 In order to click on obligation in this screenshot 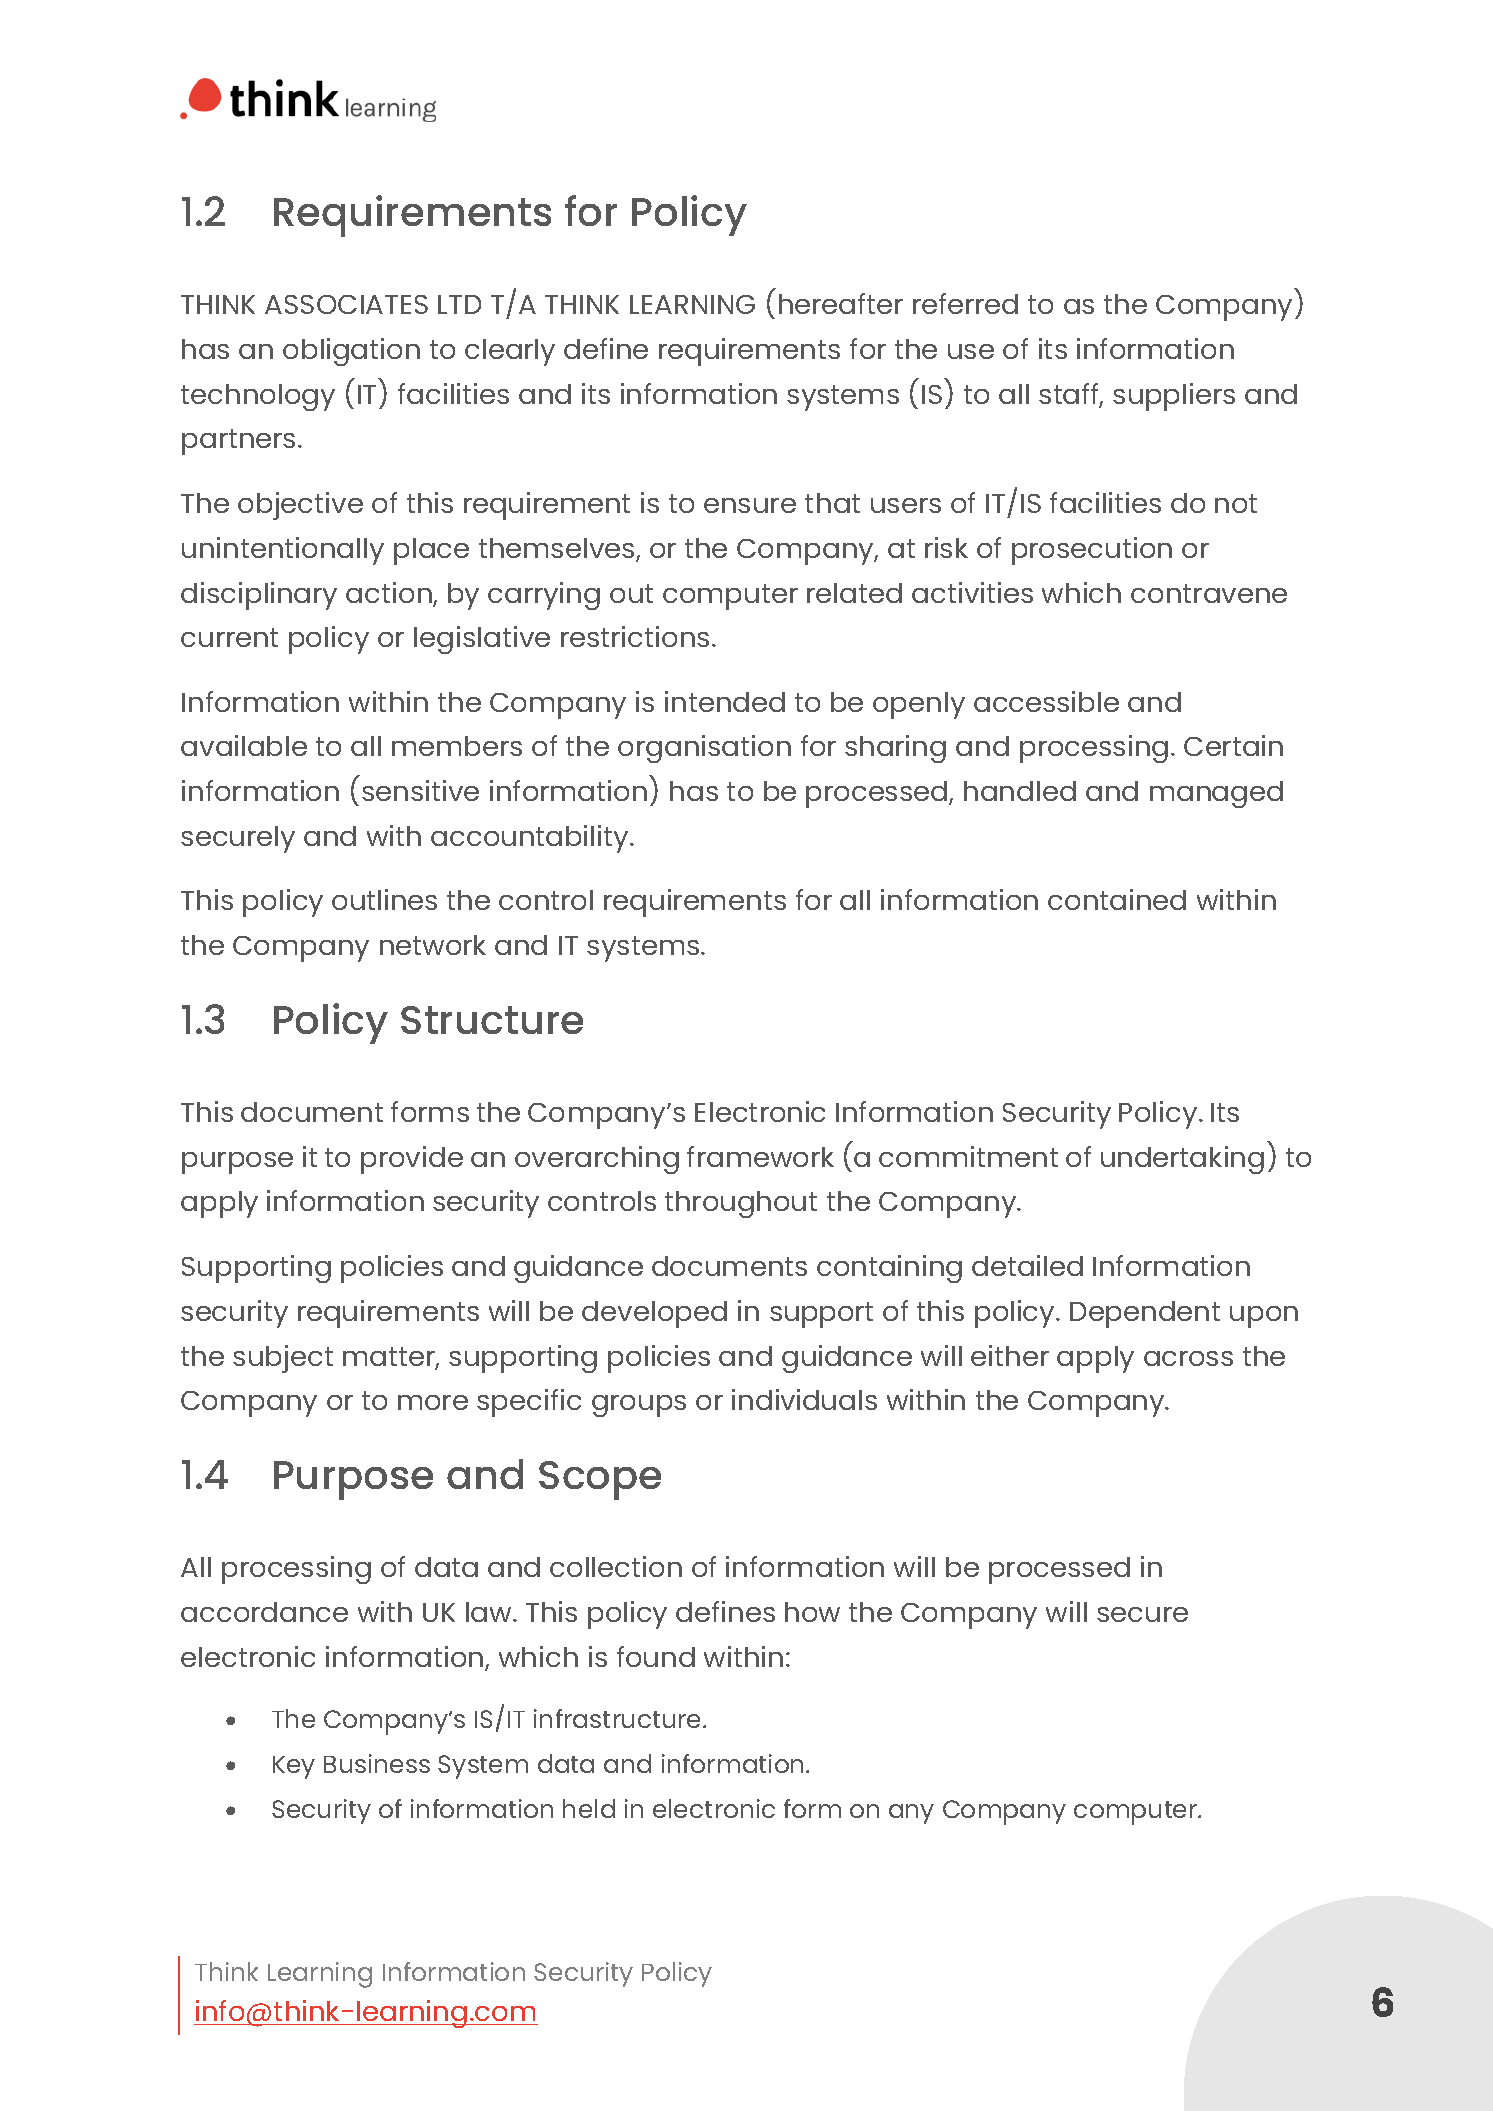, I will do `click(351, 352)`.
